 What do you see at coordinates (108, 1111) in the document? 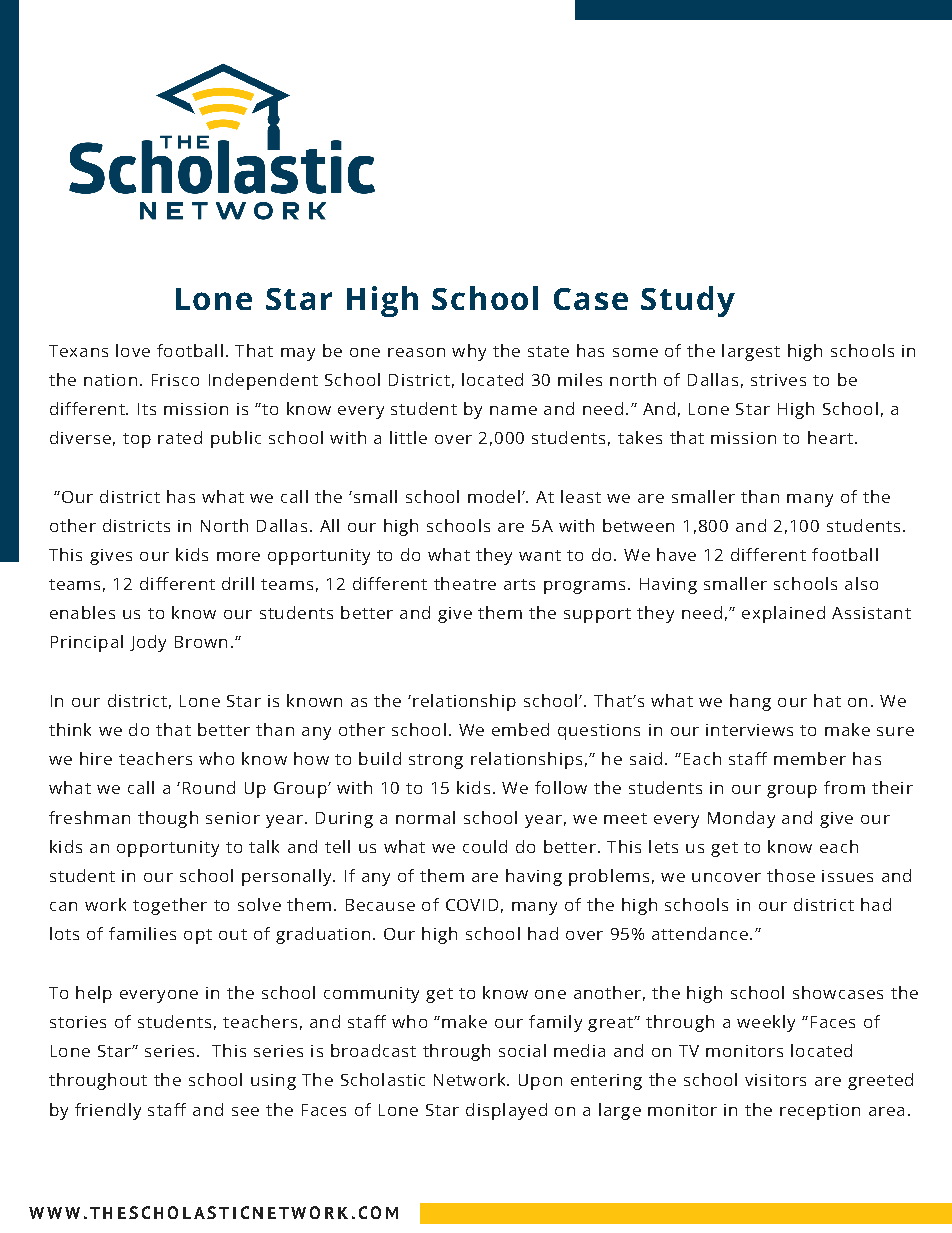
I see `friendly` at bounding box center [108, 1111].
